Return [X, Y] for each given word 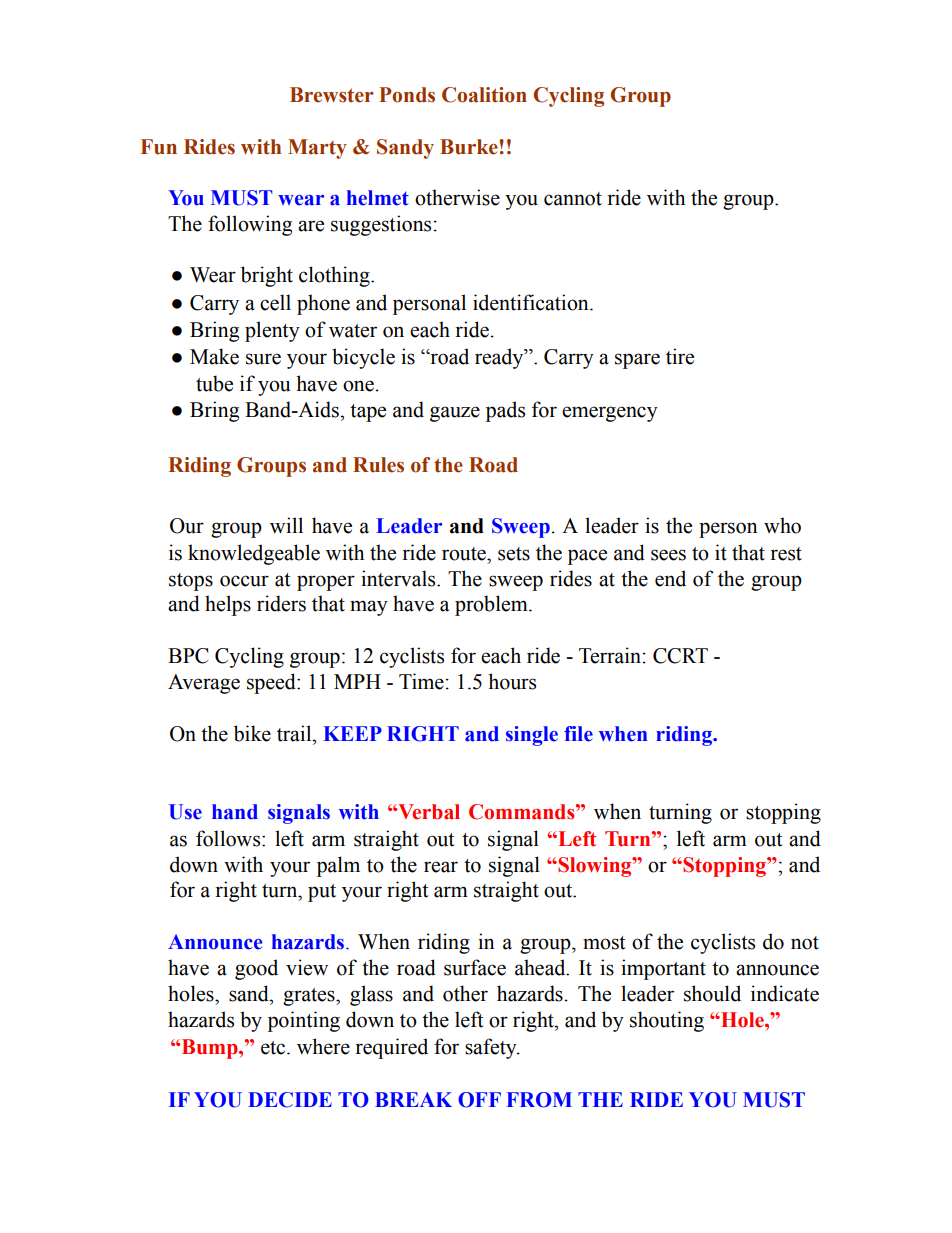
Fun [159, 147]
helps [228, 605]
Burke [470, 147]
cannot [573, 199]
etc [274, 1048]
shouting [667, 1021]
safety [492, 1048]
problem [492, 605]
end [670, 578]
